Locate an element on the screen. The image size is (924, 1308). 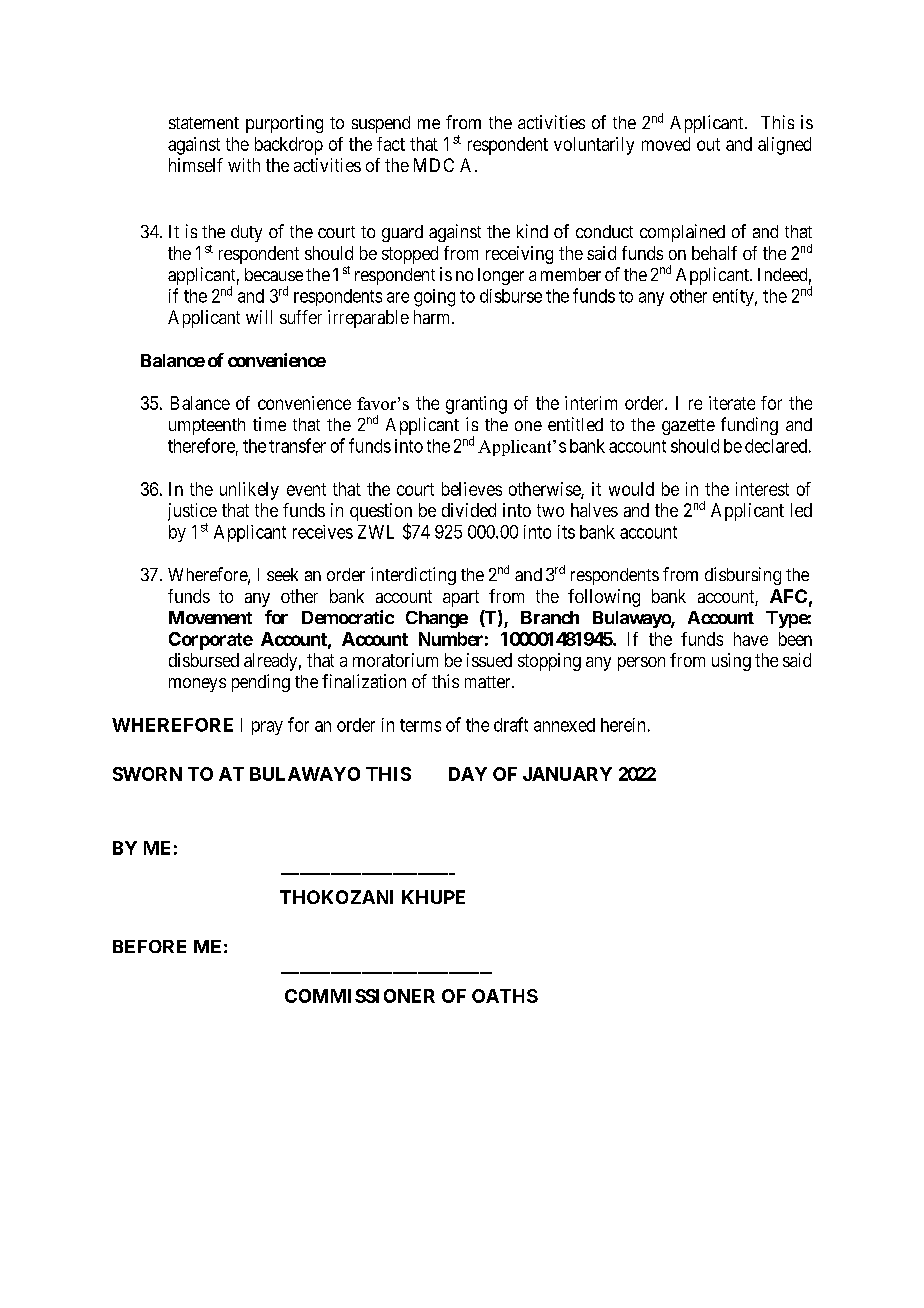
interest is located at coordinates (762, 489).
